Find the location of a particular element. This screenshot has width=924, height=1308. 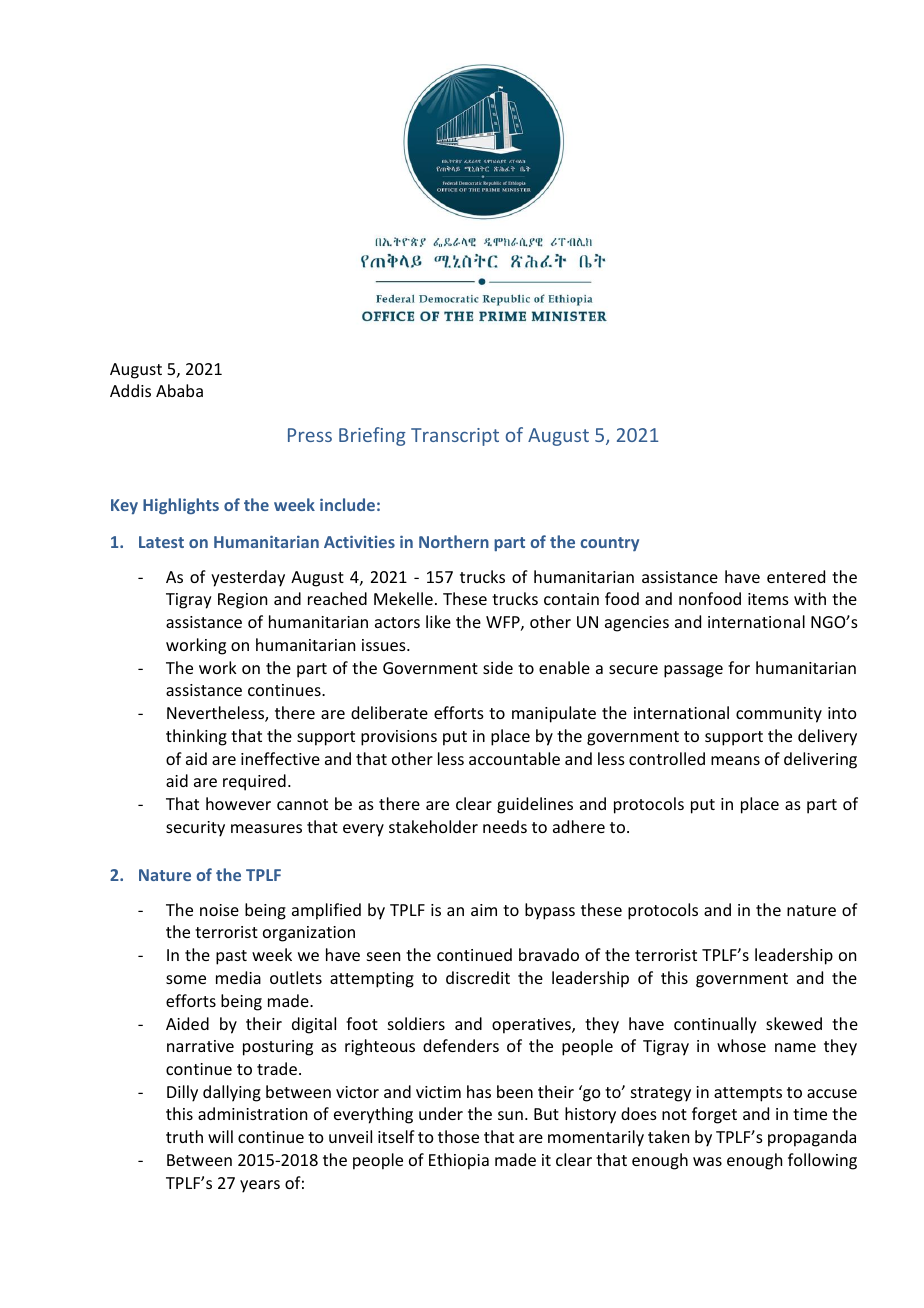

country is located at coordinates (609, 544).
